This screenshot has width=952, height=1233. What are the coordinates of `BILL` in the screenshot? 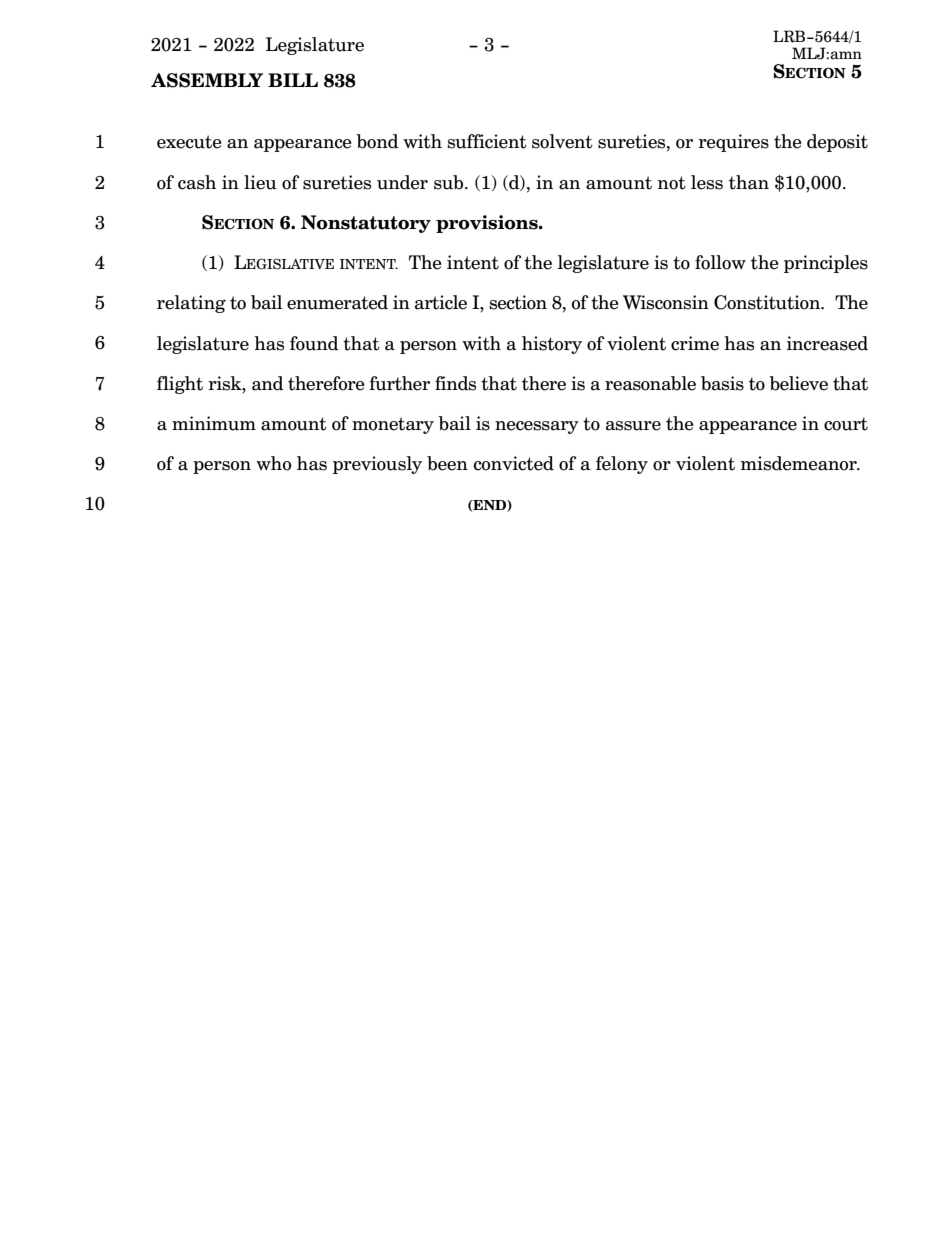 It's located at (293, 80).
